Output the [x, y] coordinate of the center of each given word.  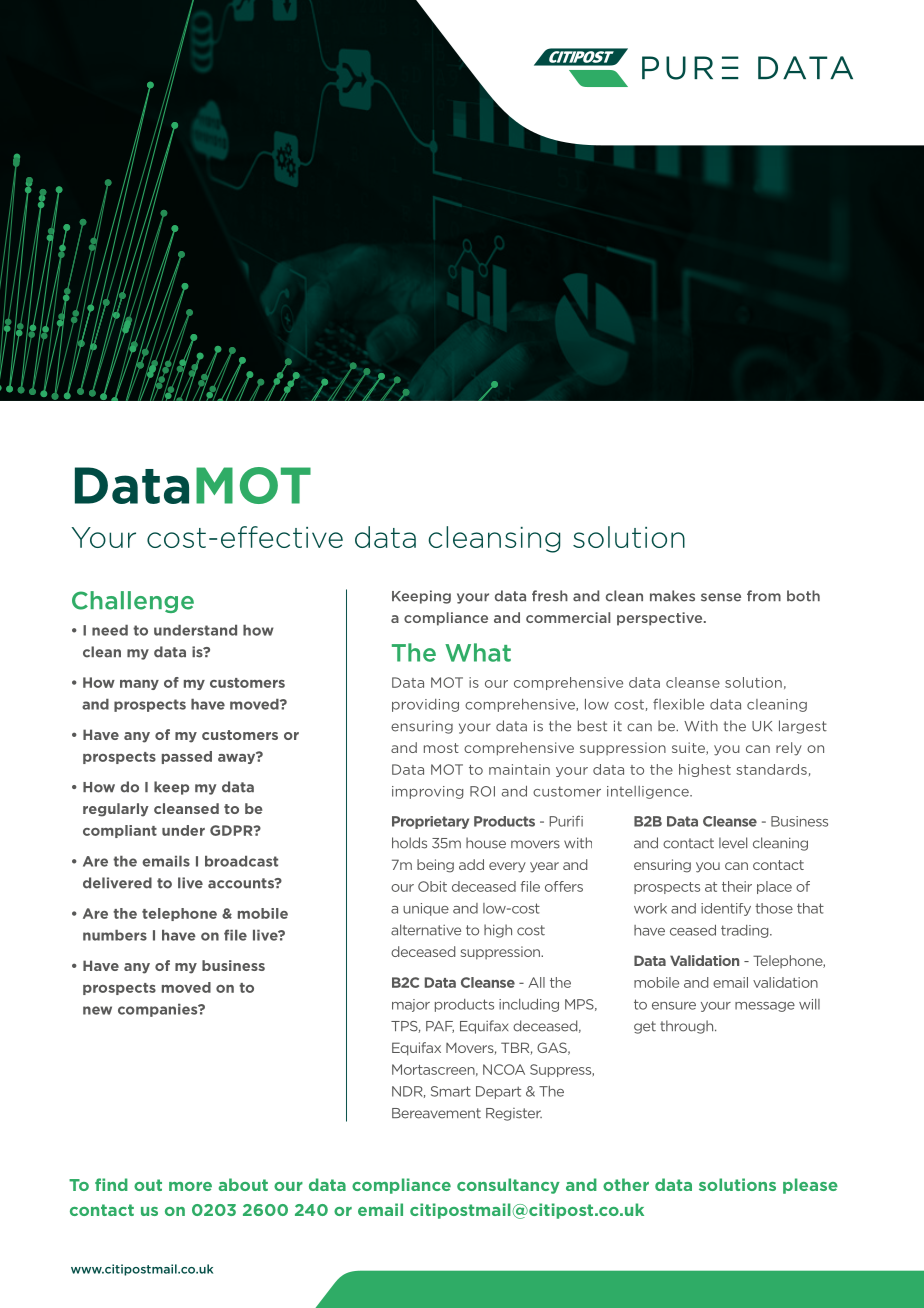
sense [721, 597]
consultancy [508, 1186]
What [478, 652]
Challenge [133, 602]
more [190, 1186]
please [810, 1186]
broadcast [241, 861]
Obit [432, 886]
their [737, 886]
